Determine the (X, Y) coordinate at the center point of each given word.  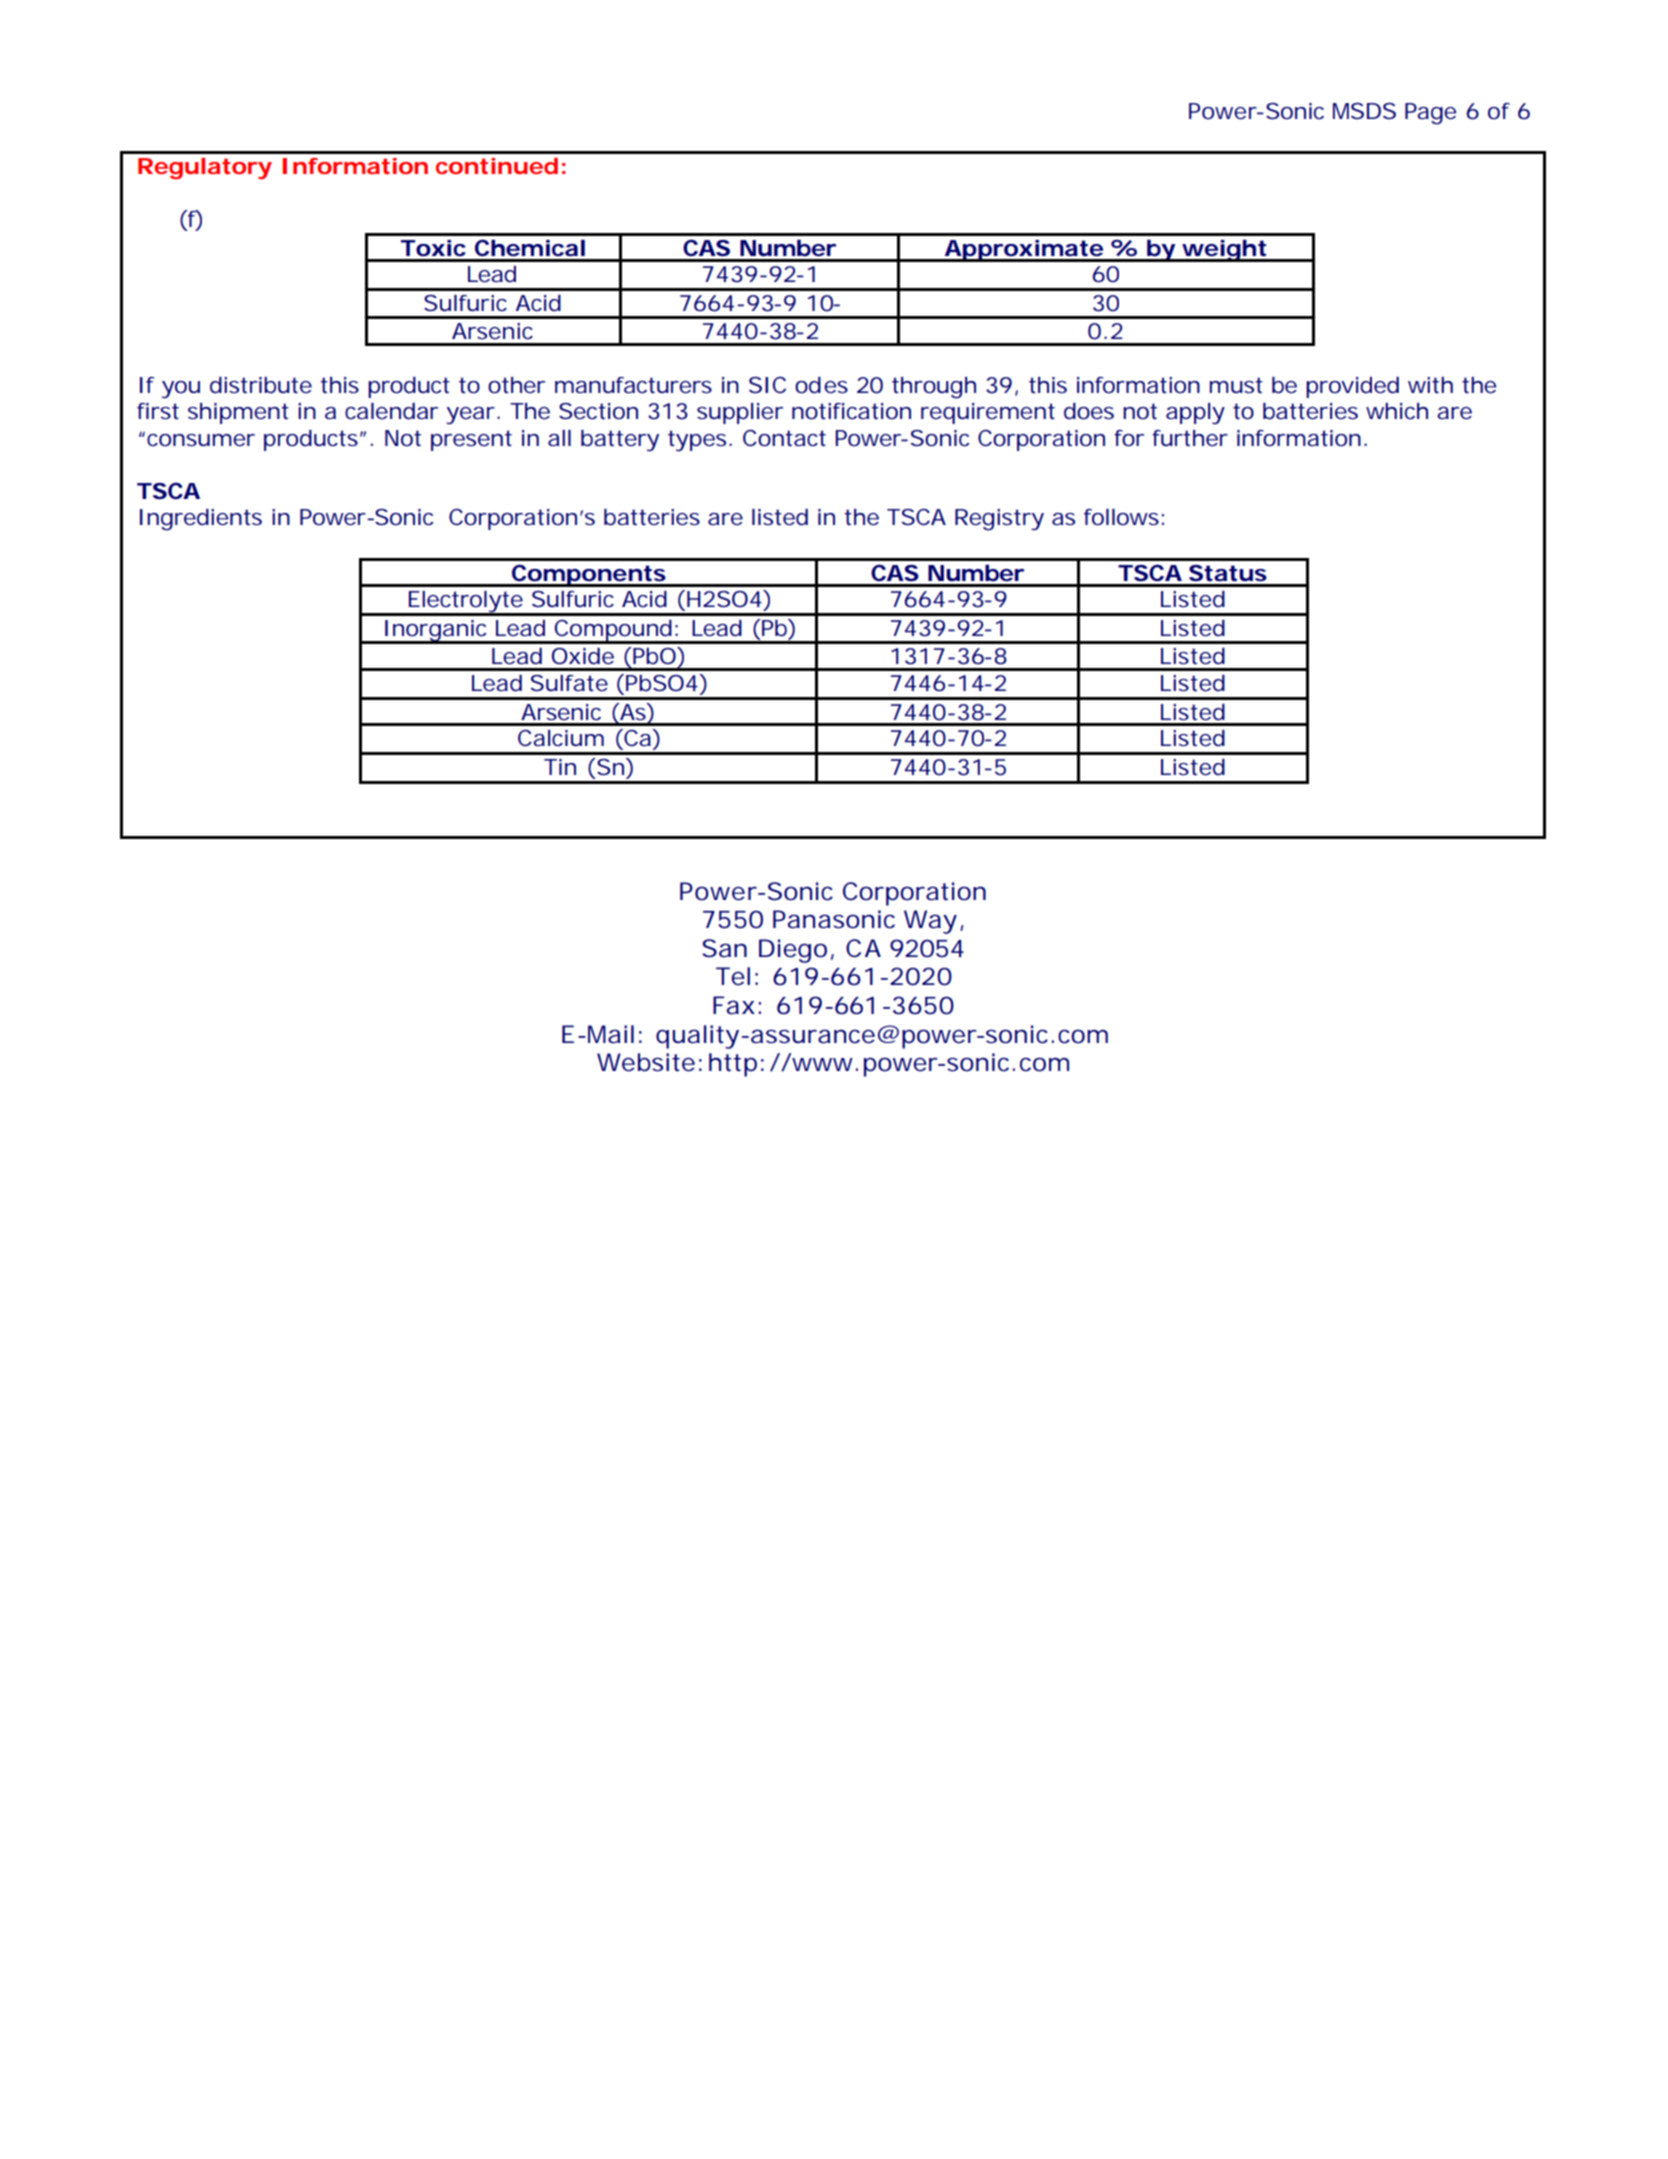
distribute (261, 385)
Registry (999, 520)
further (1190, 438)
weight (1224, 251)
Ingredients (201, 520)
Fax (734, 1005)
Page (1430, 114)
